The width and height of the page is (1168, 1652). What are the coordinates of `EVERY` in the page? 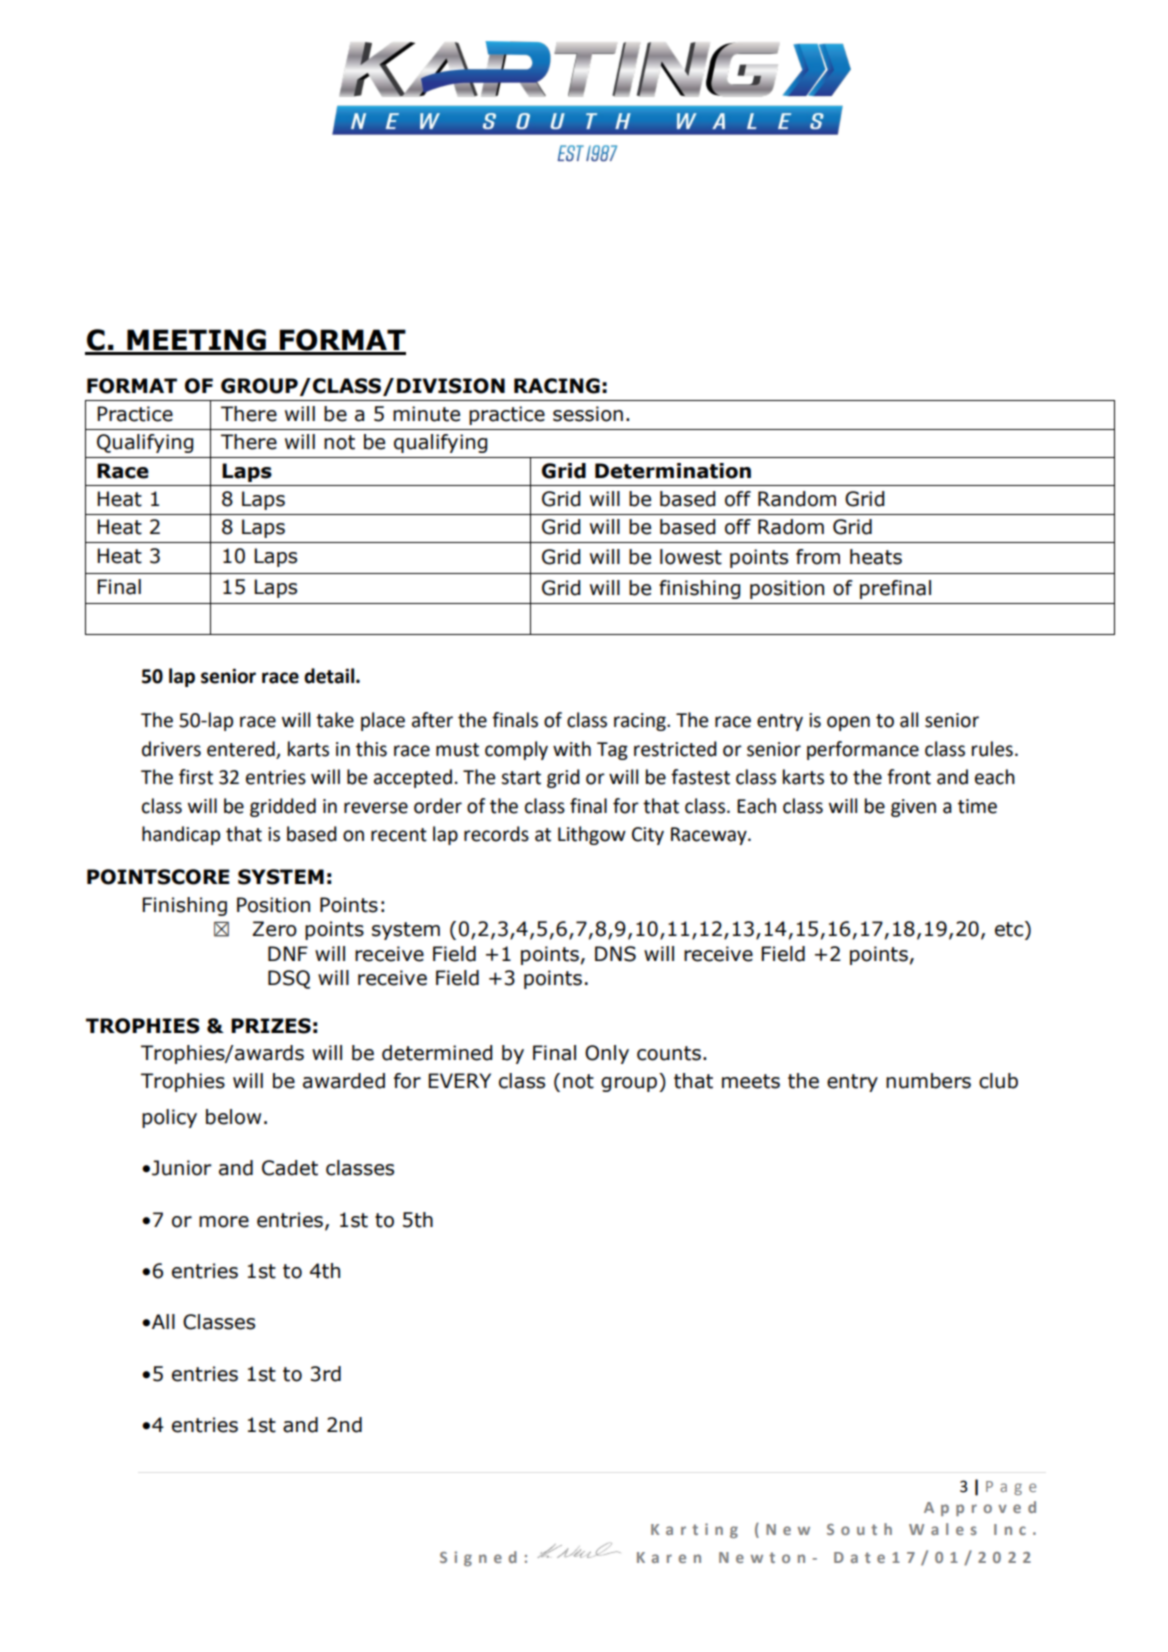 It's located at (459, 1080).
